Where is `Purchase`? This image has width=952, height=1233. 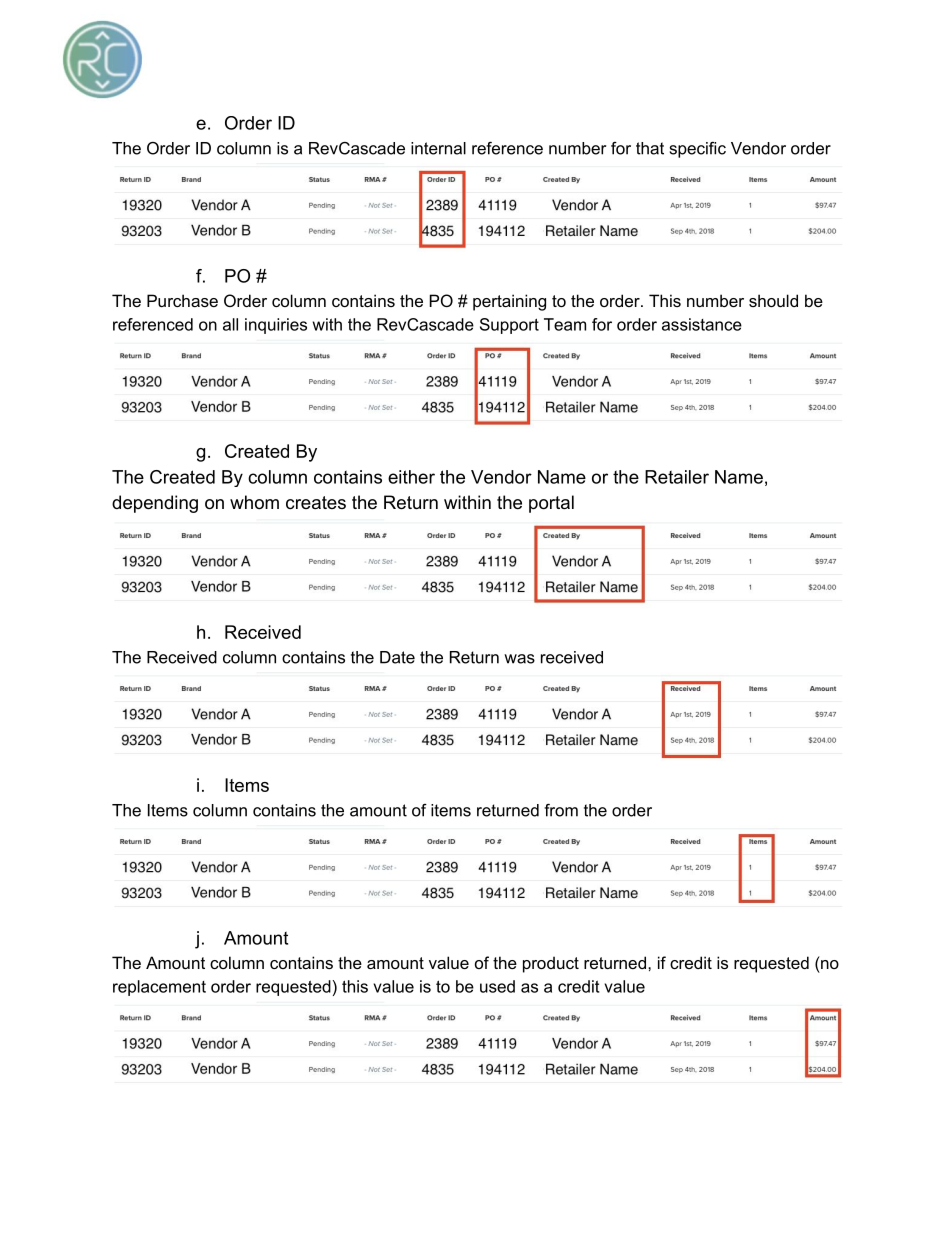
Purchase is located at coordinates (182, 300).
